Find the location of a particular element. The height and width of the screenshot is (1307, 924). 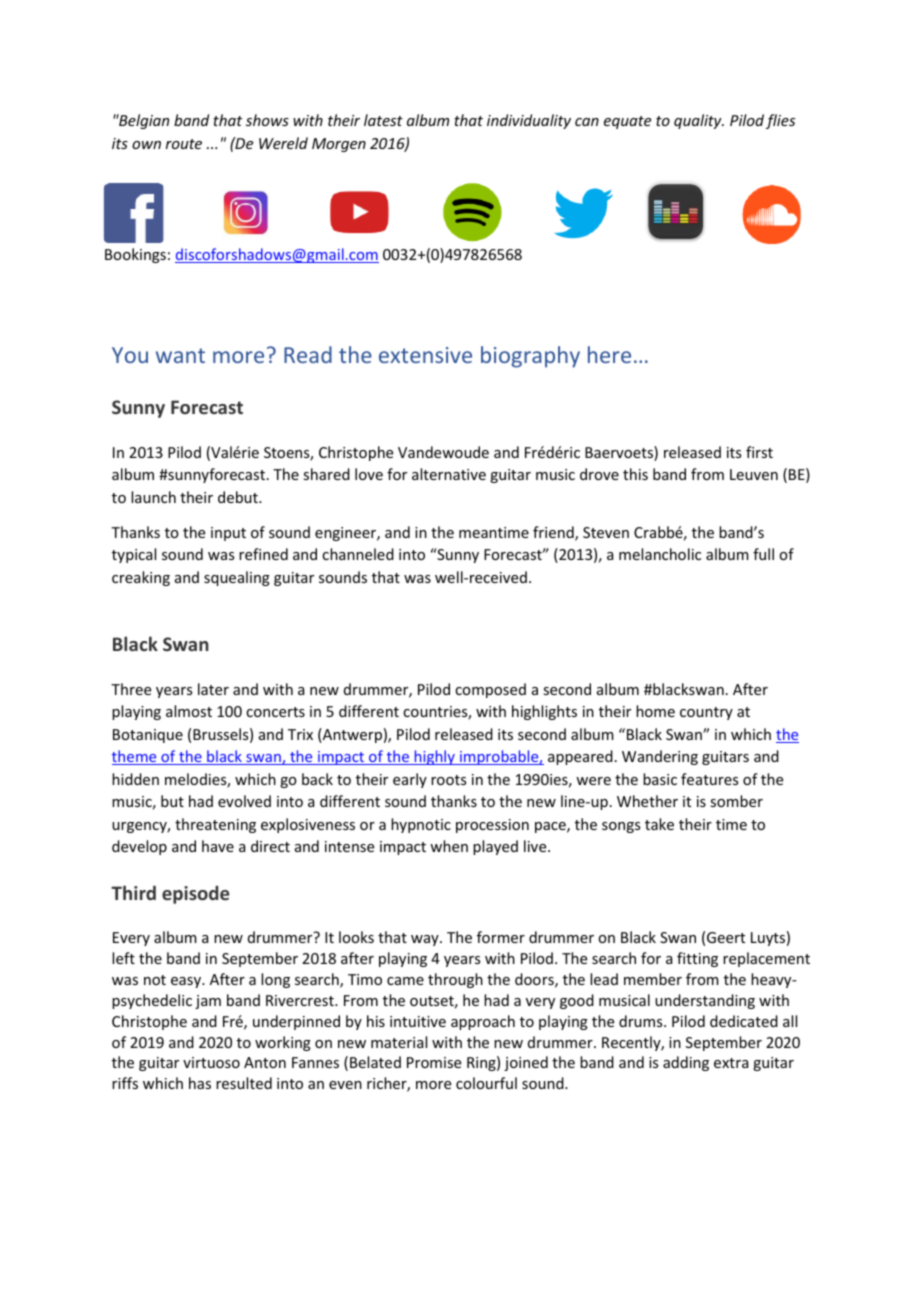

debut is located at coordinates (239, 497).
